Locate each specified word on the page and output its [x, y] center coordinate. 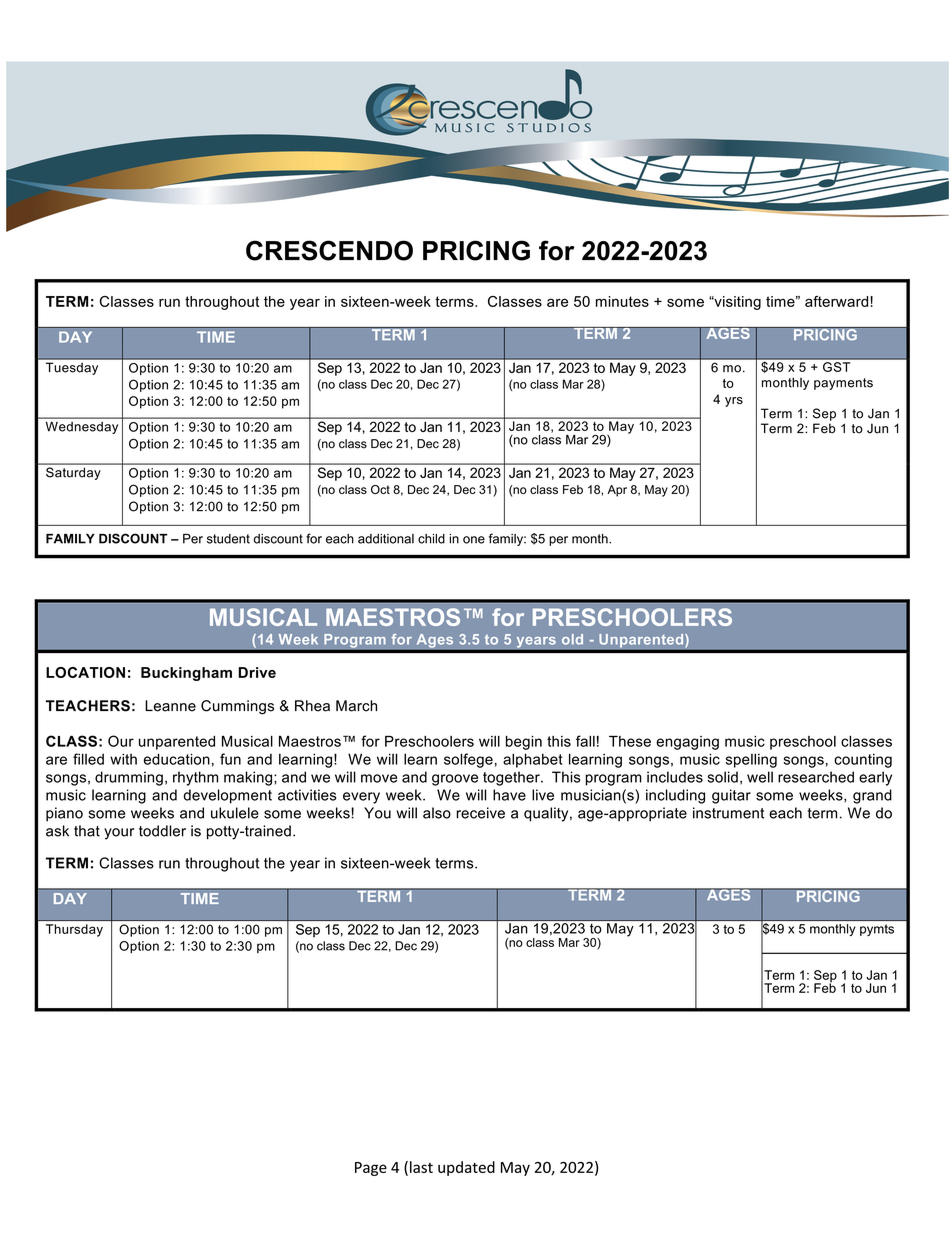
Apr [617, 491]
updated [466, 1168]
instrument [728, 813]
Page [371, 1169]
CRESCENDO [329, 250]
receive [480, 813]
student [228, 539]
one [474, 540]
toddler [162, 831]
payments [843, 384]
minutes [622, 301]
